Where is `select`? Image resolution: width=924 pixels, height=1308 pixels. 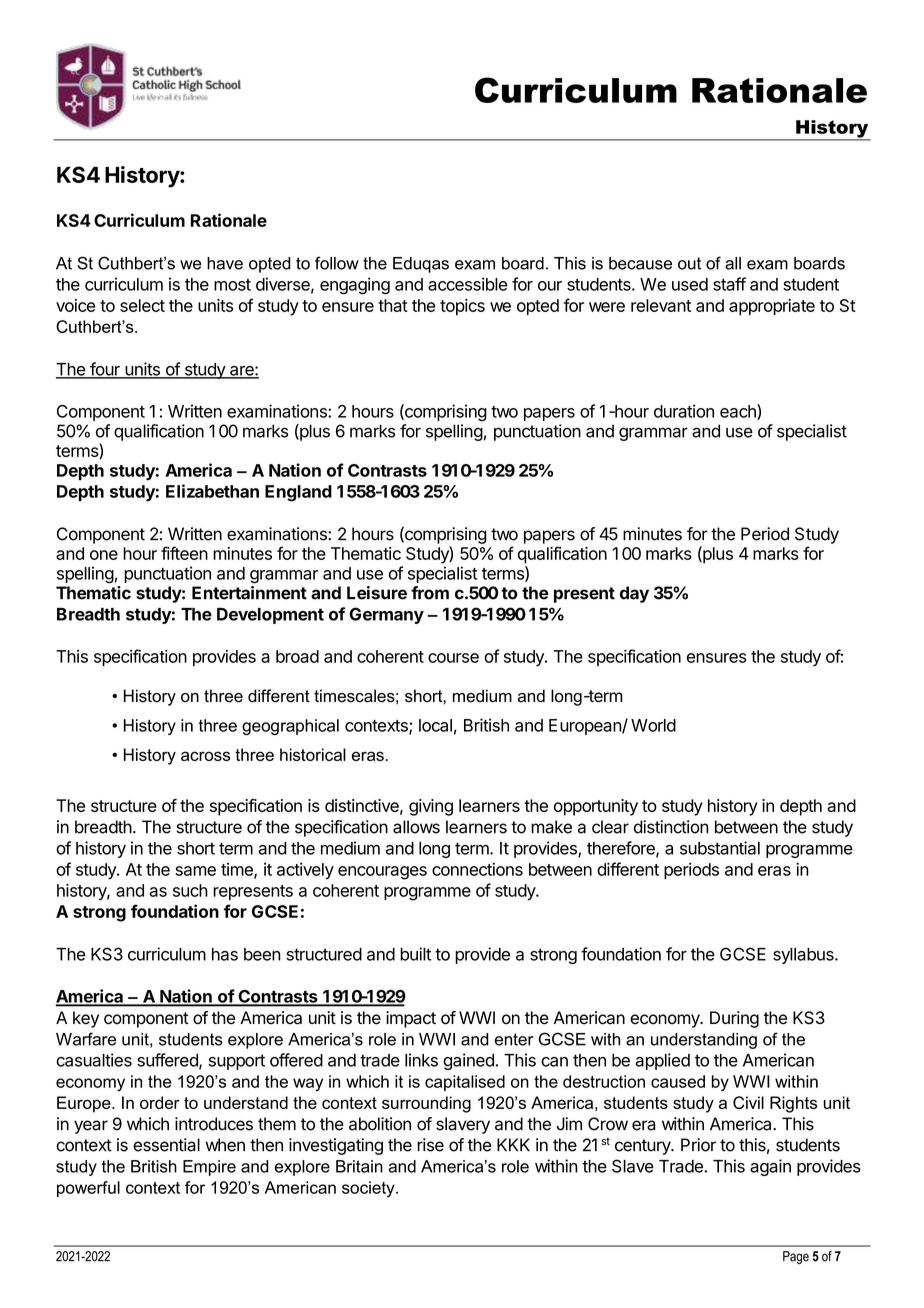 select is located at coordinates (142, 305).
